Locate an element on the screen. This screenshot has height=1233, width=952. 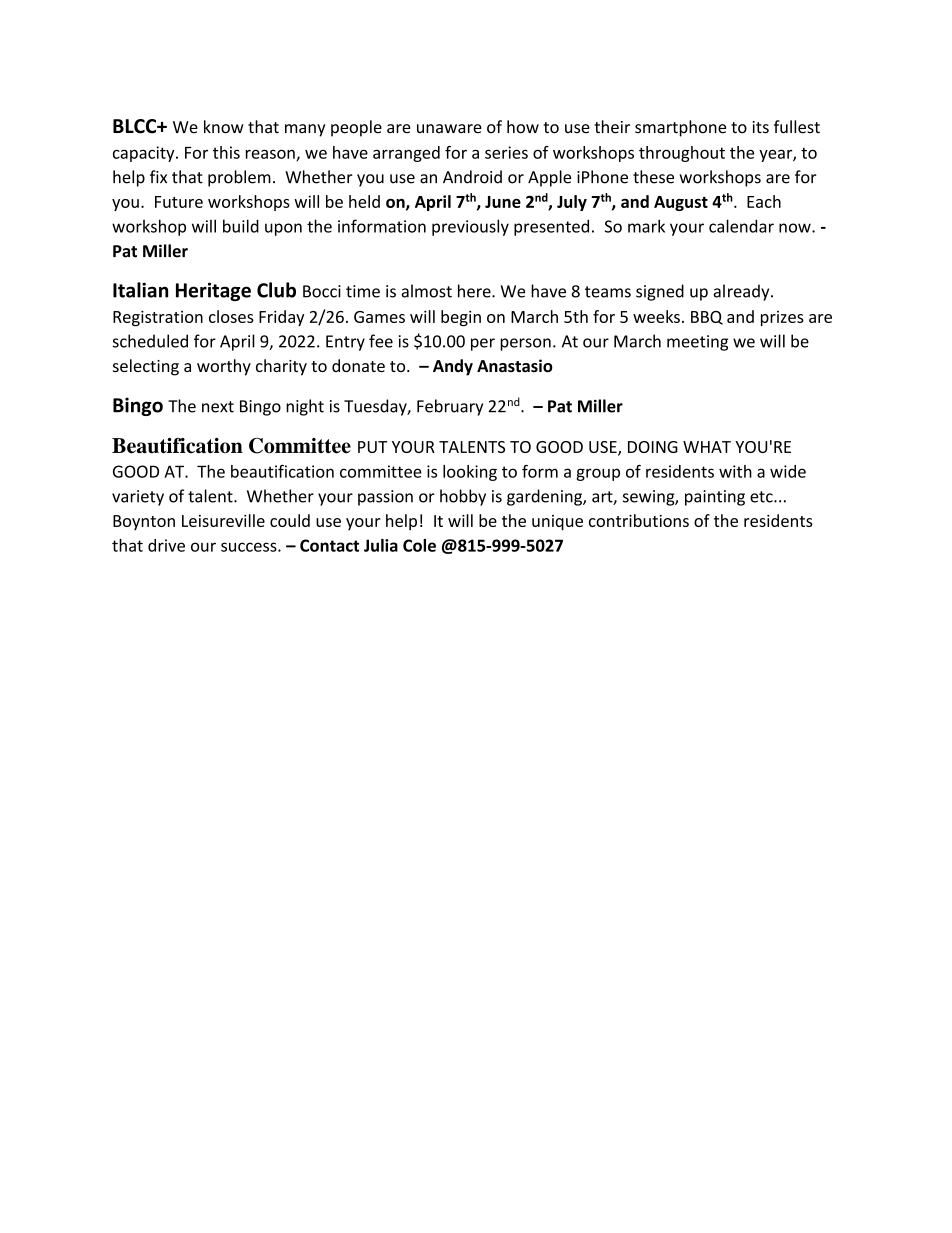
Cole is located at coordinates (419, 545).
